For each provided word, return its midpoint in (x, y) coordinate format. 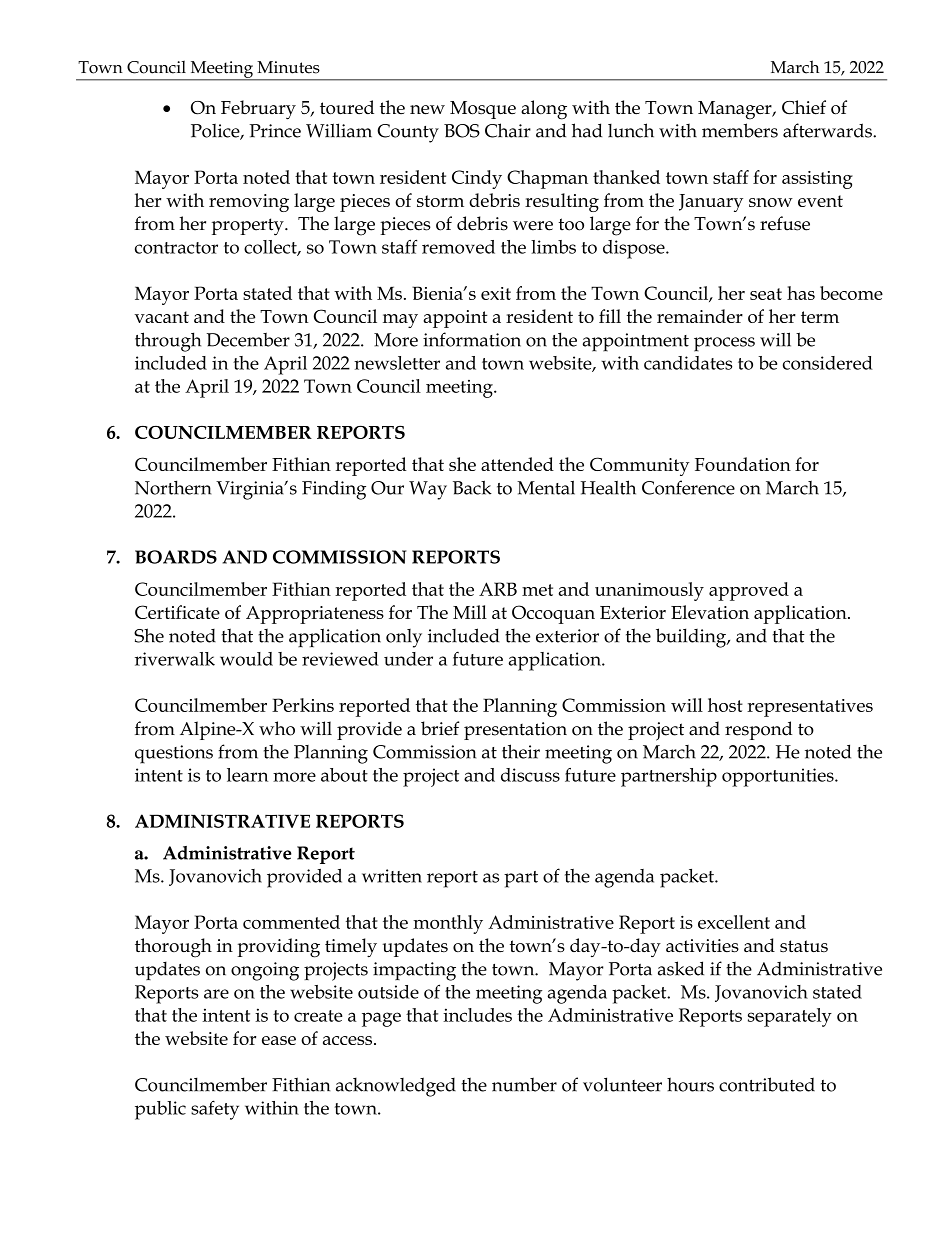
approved (749, 591)
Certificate (177, 612)
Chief (804, 107)
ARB (498, 589)
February (258, 110)
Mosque (483, 110)
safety (215, 1110)
